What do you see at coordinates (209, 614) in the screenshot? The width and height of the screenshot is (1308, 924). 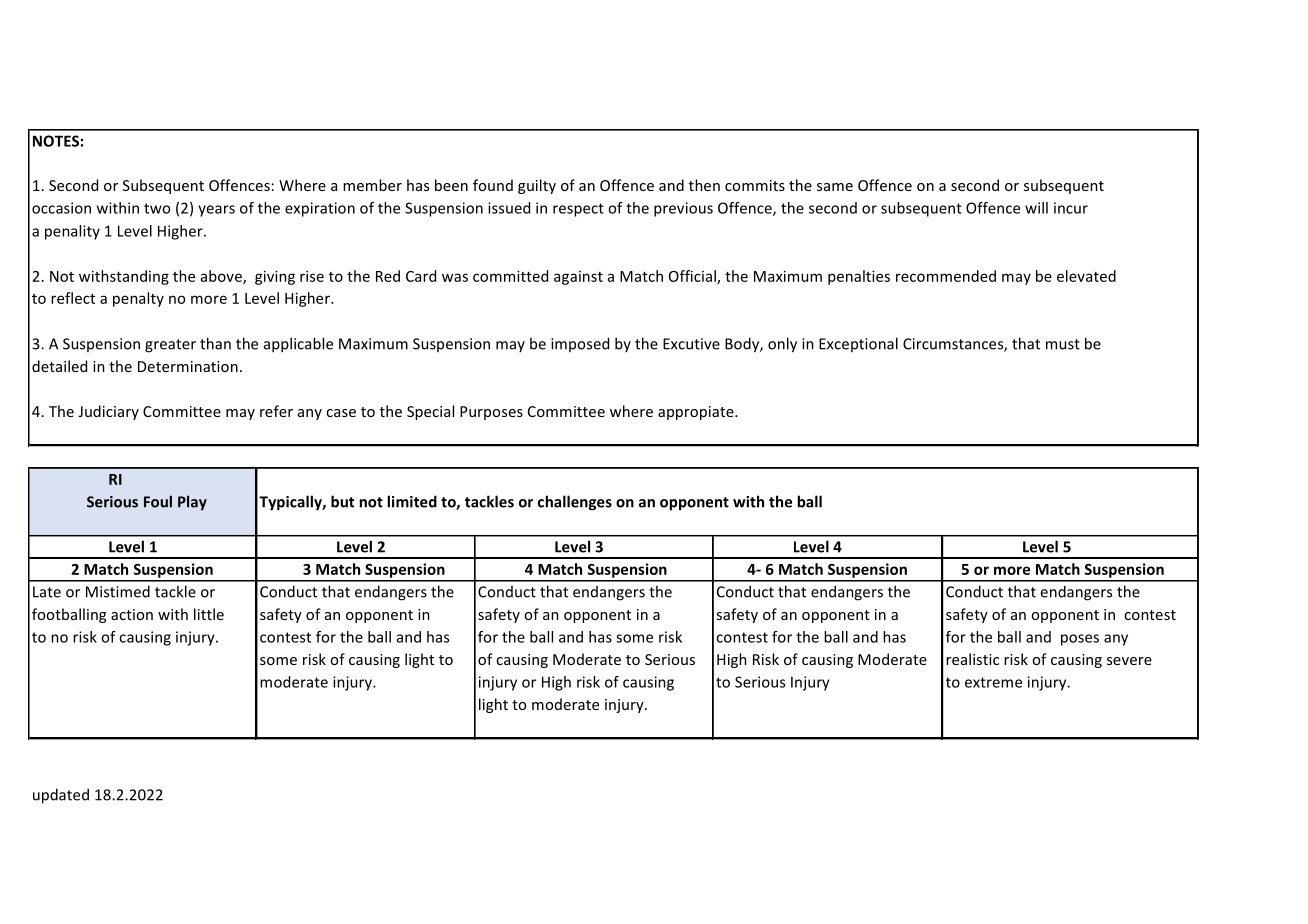 I see `little` at bounding box center [209, 614].
